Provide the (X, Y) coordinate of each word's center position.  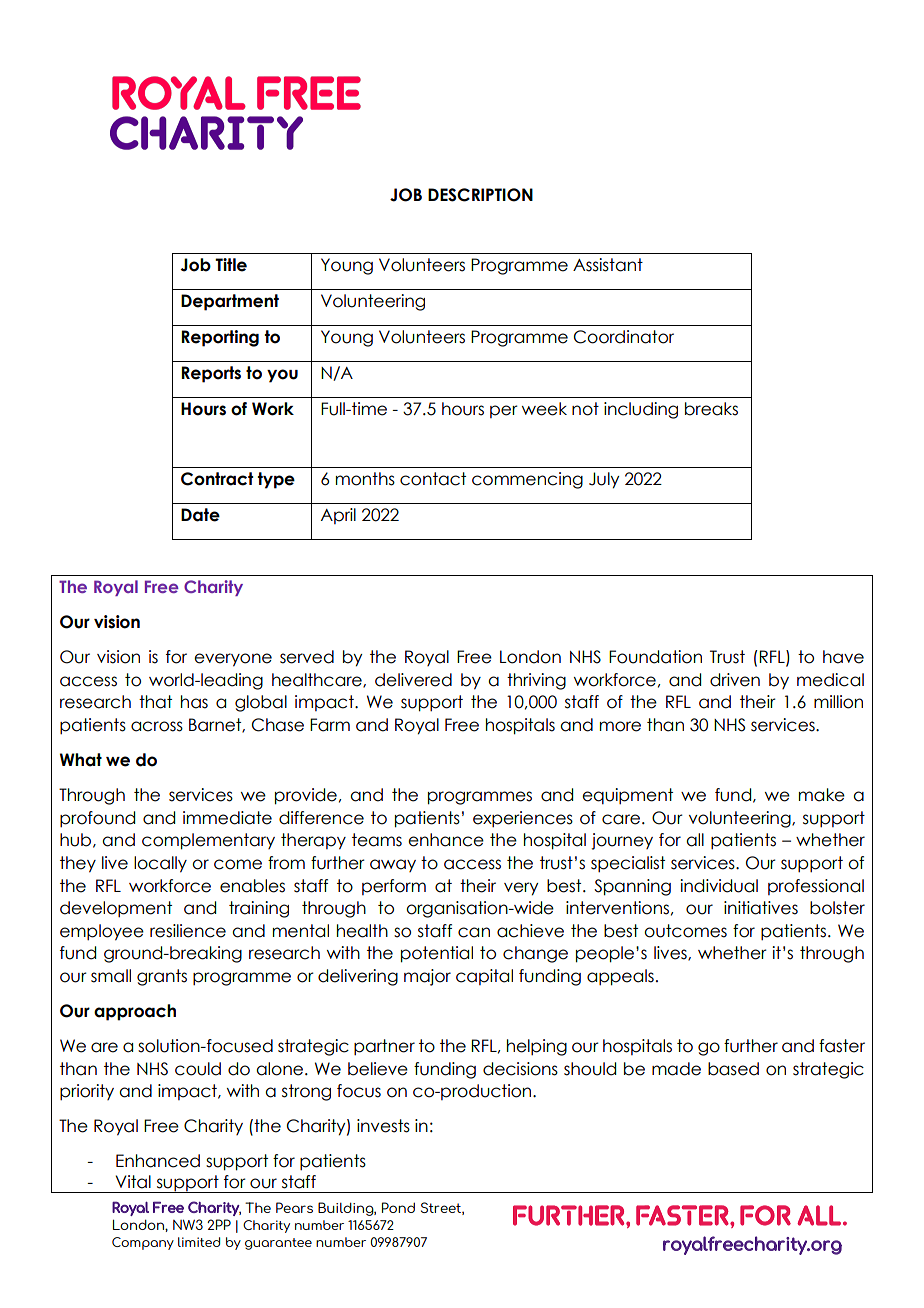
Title (231, 265)
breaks (711, 409)
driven (735, 680)
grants (162, 977)
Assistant (608, 265)
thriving (536, 681)
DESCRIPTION (480, 195)
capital (484, 977)
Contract (217, 479)
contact (433, 479)
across (157, 726)
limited (199, 1242)
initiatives (761, 908)
